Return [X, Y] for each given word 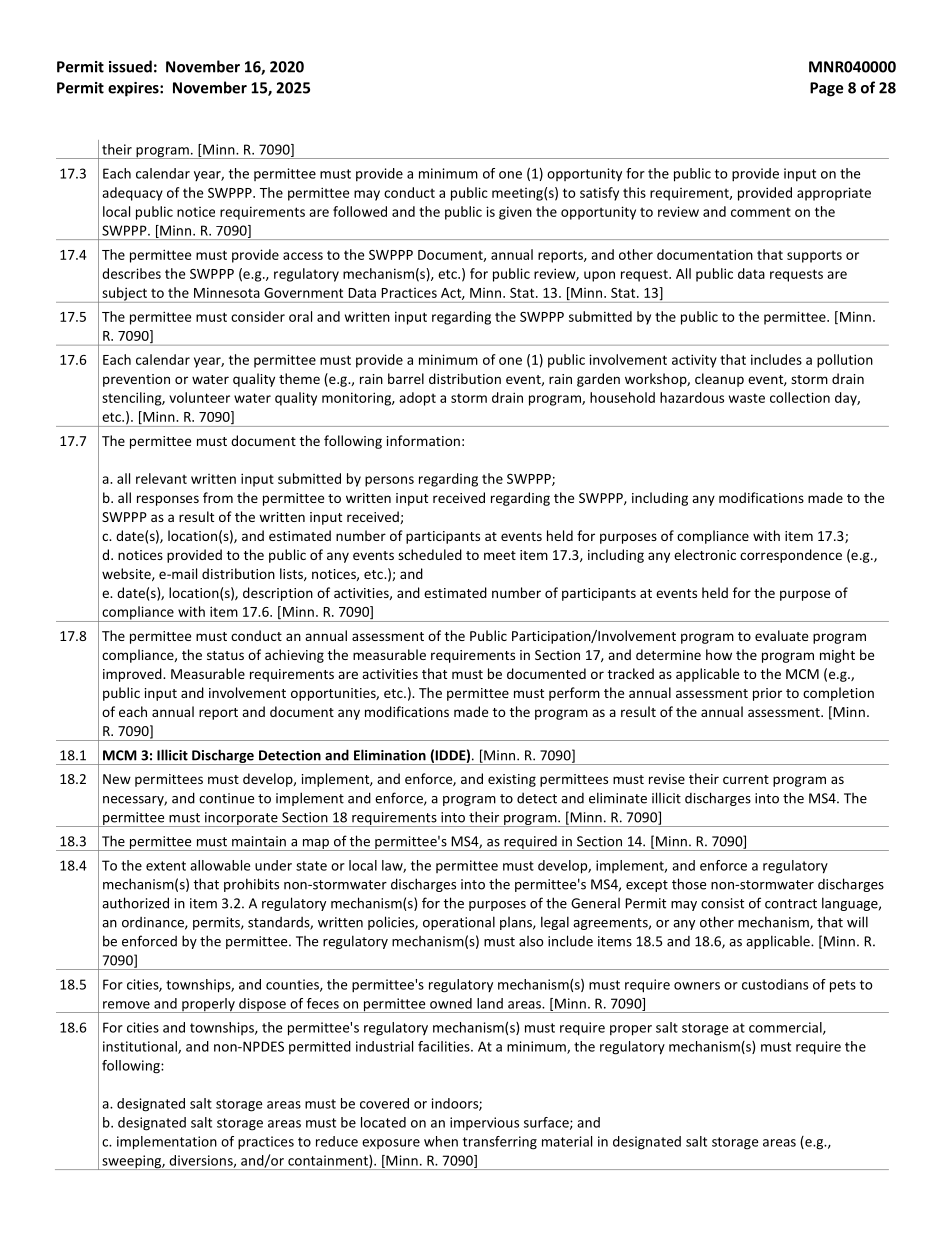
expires [134, 89]
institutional [141, 1047]
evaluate [781, 635]
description [278, 594]
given [515, 213]
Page [826, 89]
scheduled [430, 554]
